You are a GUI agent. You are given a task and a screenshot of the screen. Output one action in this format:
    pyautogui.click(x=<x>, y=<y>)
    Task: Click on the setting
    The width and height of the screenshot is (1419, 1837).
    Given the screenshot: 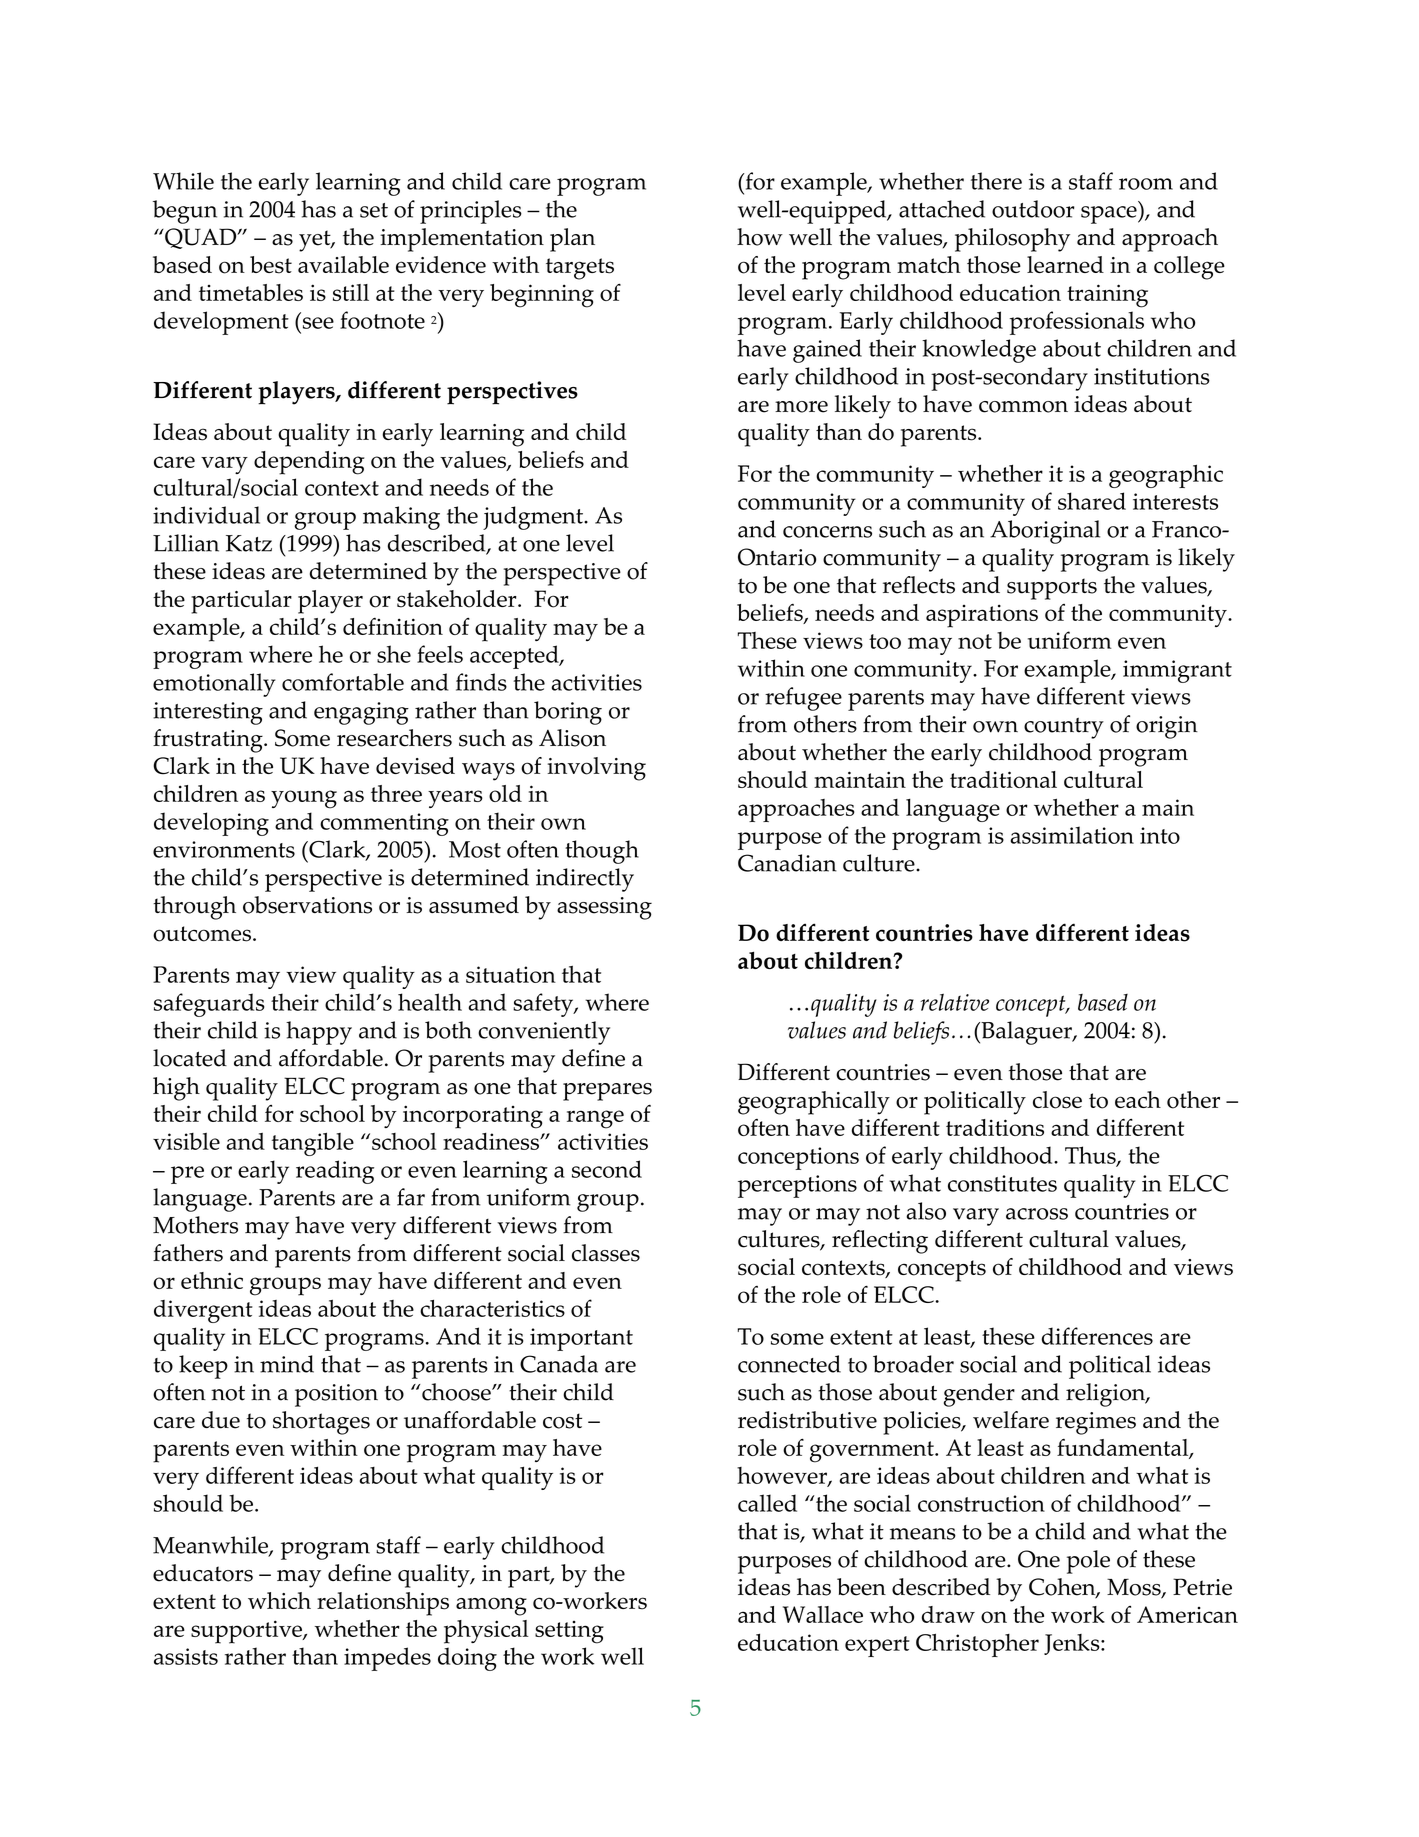 What is the action you would take?
    pyautogui.click(x=569, y=1632)
